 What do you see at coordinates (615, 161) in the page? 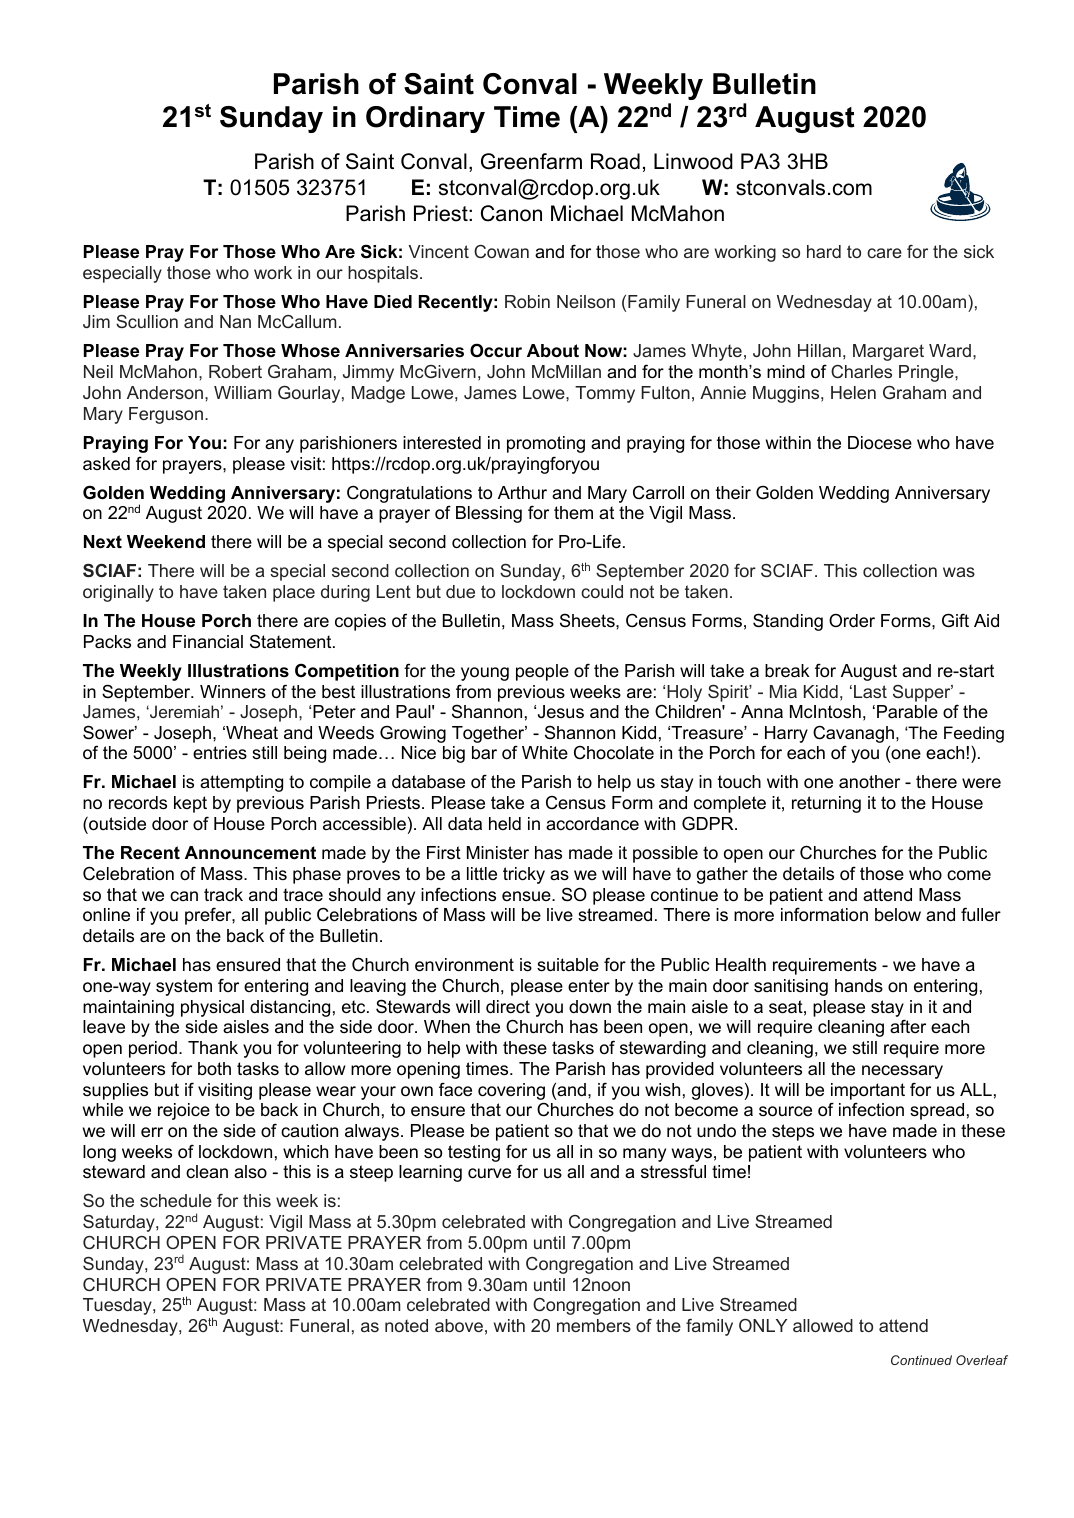
I see `Road` at bounding box center [615, 161].
